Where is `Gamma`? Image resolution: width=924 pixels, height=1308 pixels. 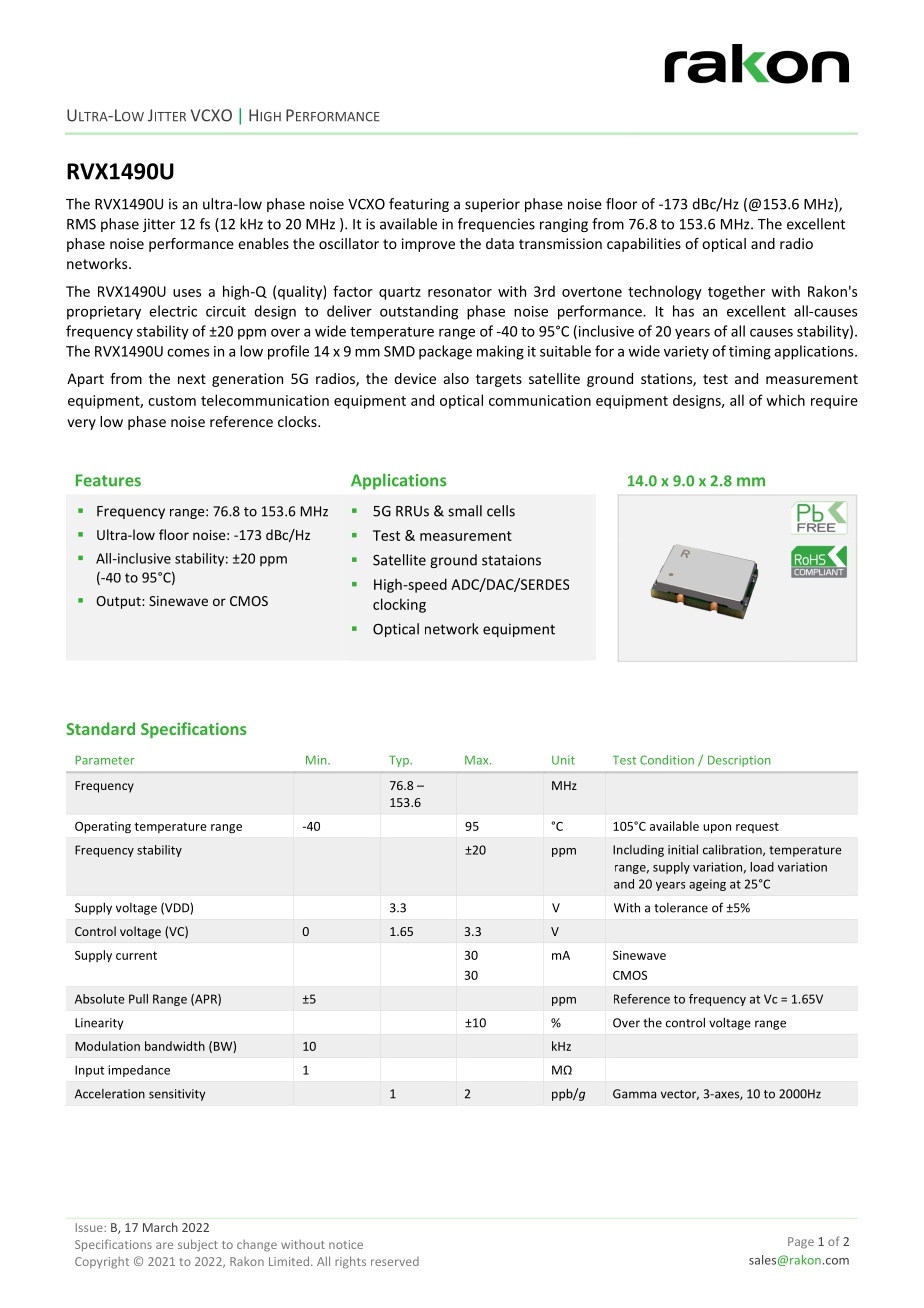 Gamma is located at coordinates (634, 1094).
